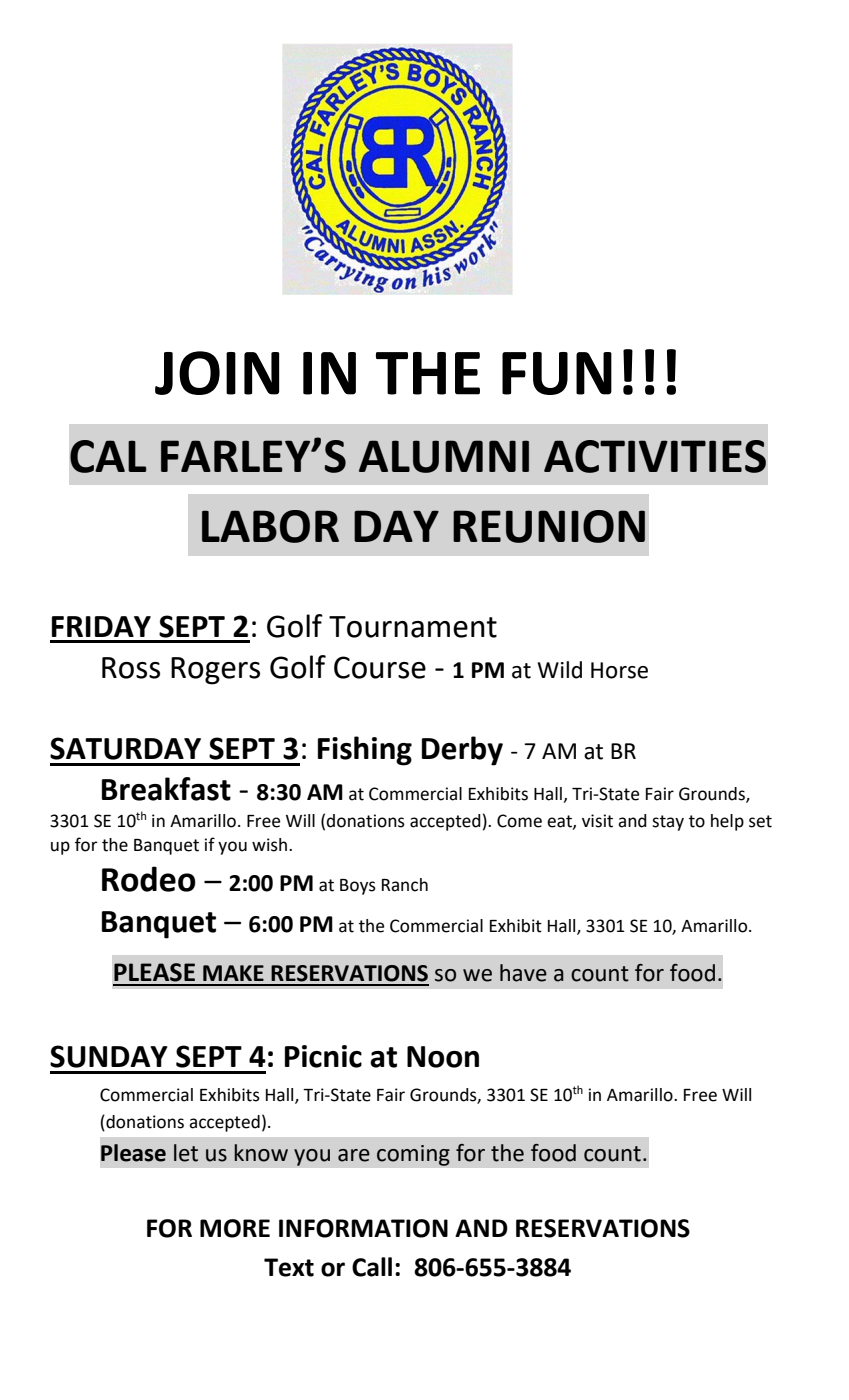 Image resolution: width=849 pixels, height=1400 pixels. What do you see at coordinates (235, 1228) in the image?
I see `MORE` at bounding box center [235, 1228].
